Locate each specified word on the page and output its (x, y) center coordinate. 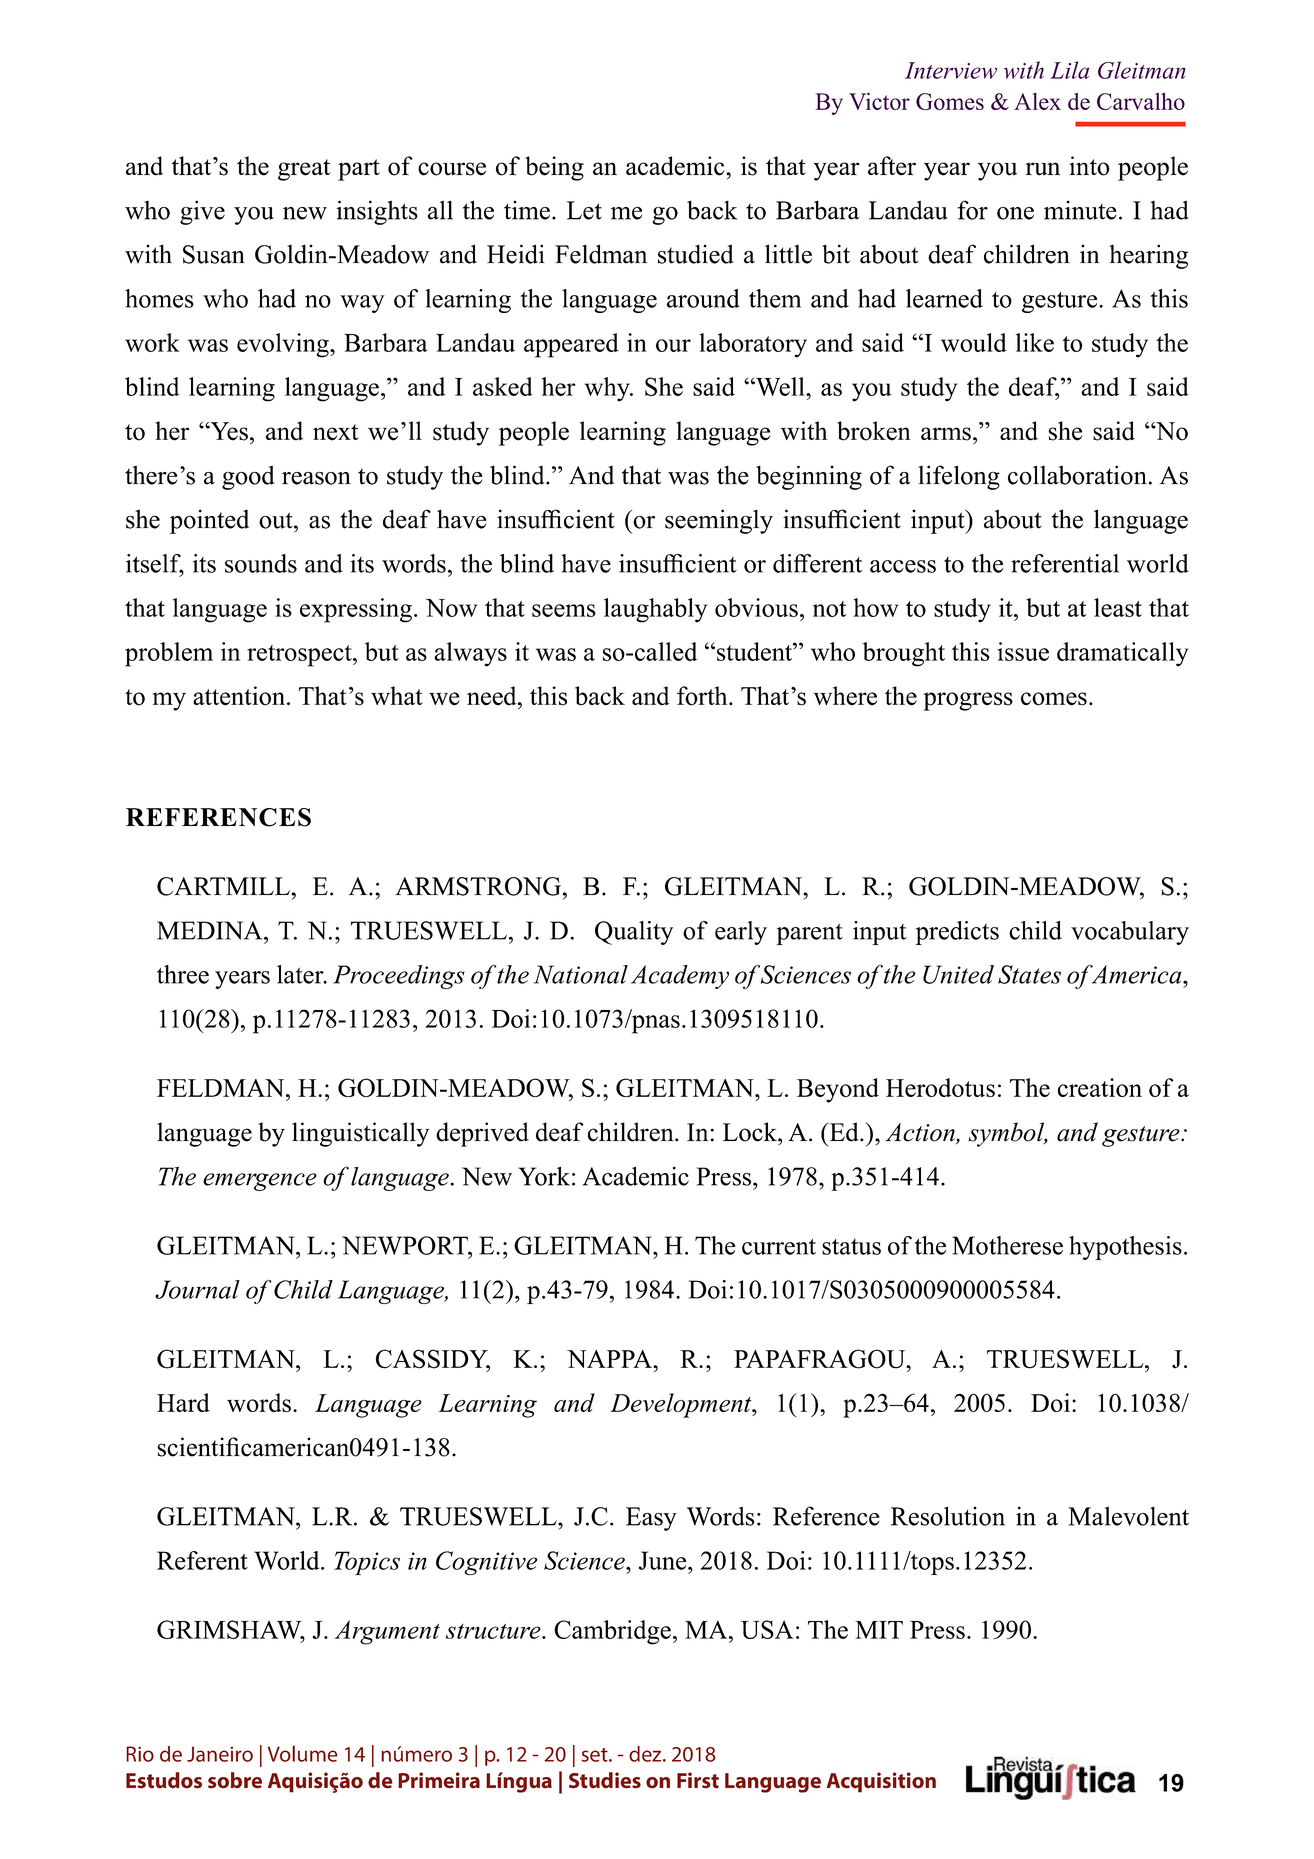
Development (682, 1405)
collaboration (1077, 475)
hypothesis (1125, 1248)
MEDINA (211, 930)
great (304, 170)
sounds (261, 563)
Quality (634, 933)
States (1029, 974)
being (554, 168)
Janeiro (220, 1754)
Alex (1037, 101)
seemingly (719, 521)
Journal (197, 1289)
